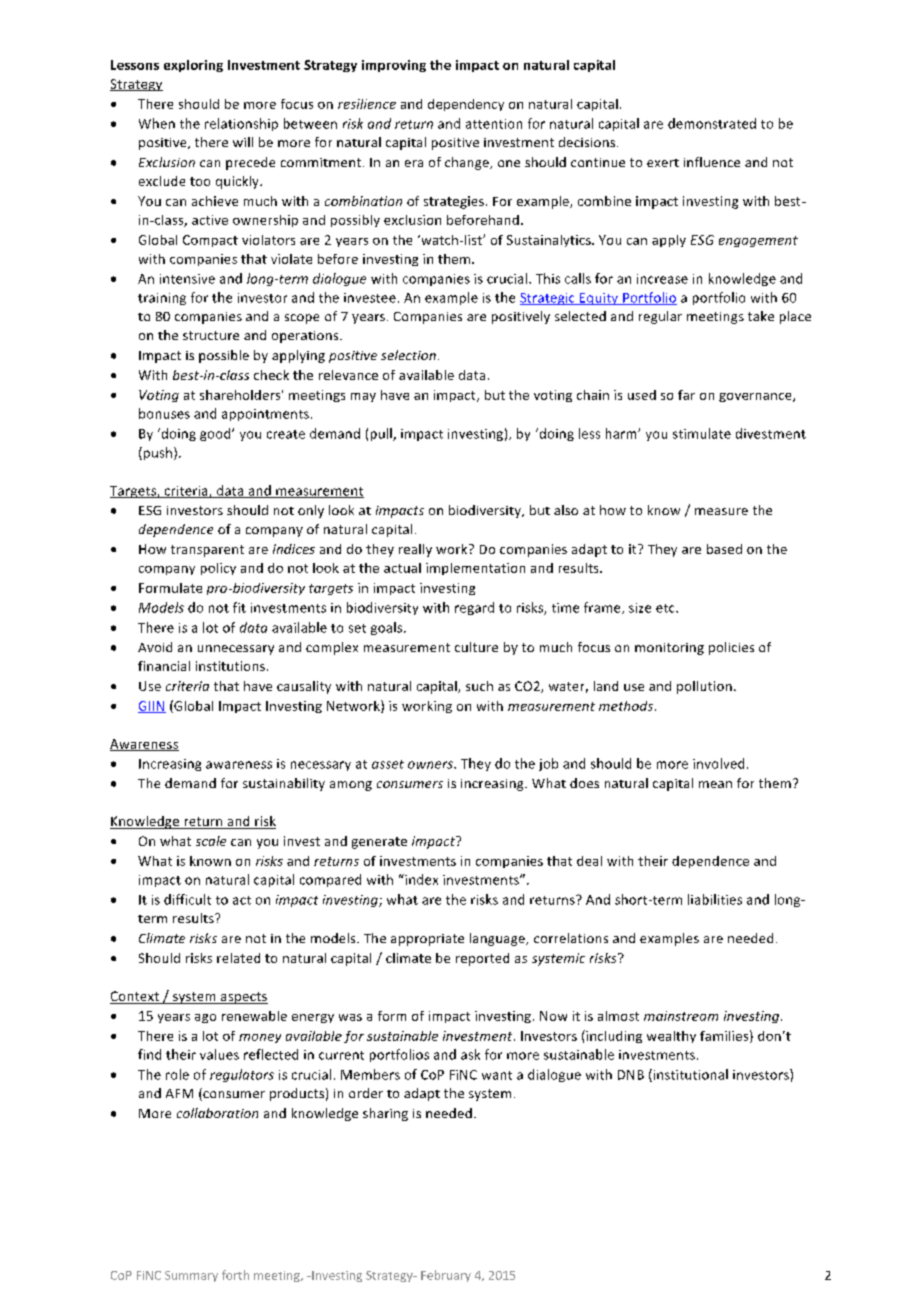 This page has width=924, height=1308. Describe the element at coordinates (420, 879) in the page. I see `index` at that location.
